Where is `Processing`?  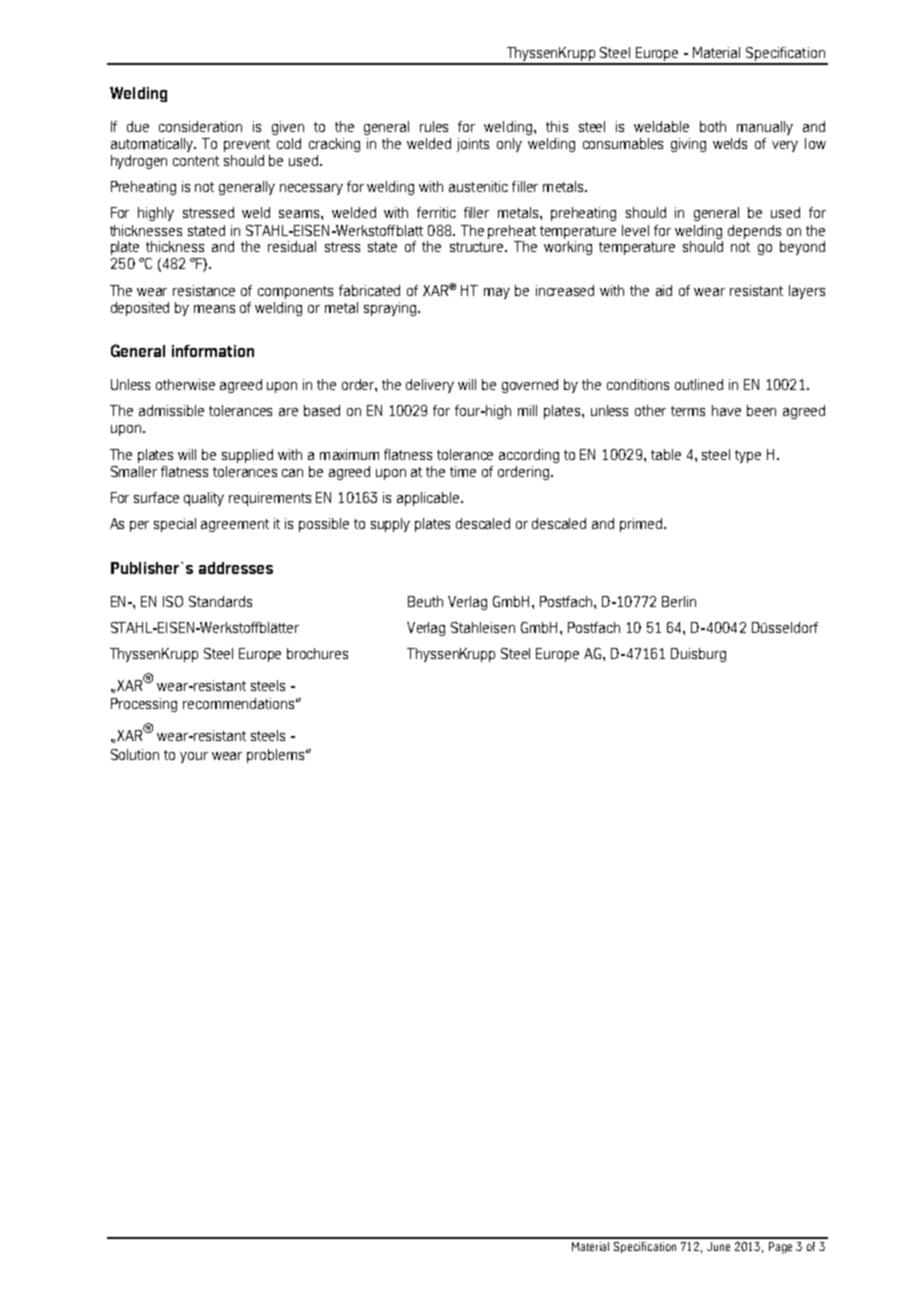
Processing is located at coordinates (144, 705).
